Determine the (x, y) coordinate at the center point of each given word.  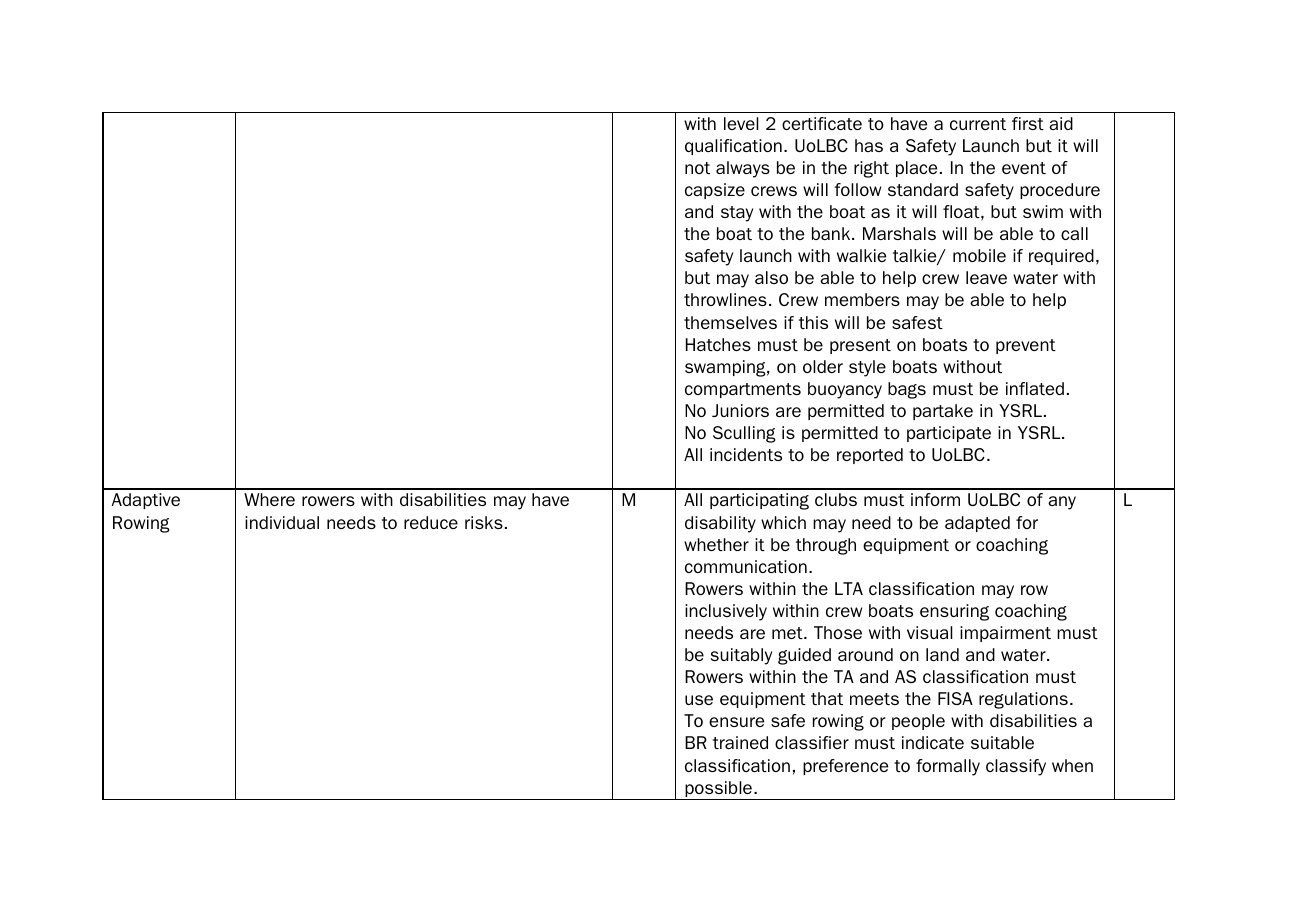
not (697, 168)
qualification (733, 147)
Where (269, 499)
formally (948, 767)
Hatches (718, 344)
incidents (746, 454)
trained (740, 742)
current (978, 124)
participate (949, 434)
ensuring (954, 612)
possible (718, 790)
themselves (730, 322)
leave (986, 277)
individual (282, 522)
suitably (741, 656)
